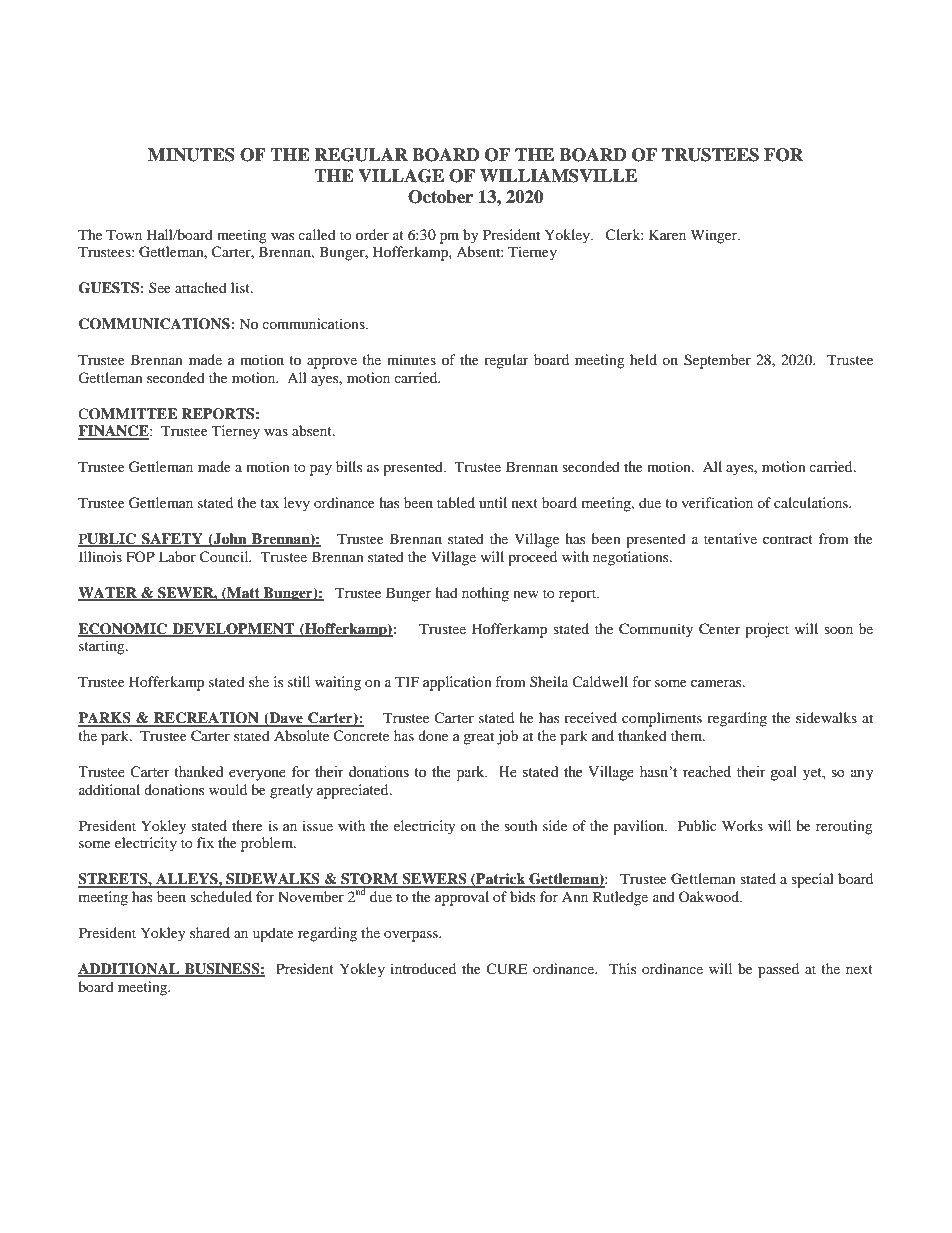 The width and height of the page is (952, 1233). Describe the element at coordinates (124, 234) in the page. I see `Town` at that location.
